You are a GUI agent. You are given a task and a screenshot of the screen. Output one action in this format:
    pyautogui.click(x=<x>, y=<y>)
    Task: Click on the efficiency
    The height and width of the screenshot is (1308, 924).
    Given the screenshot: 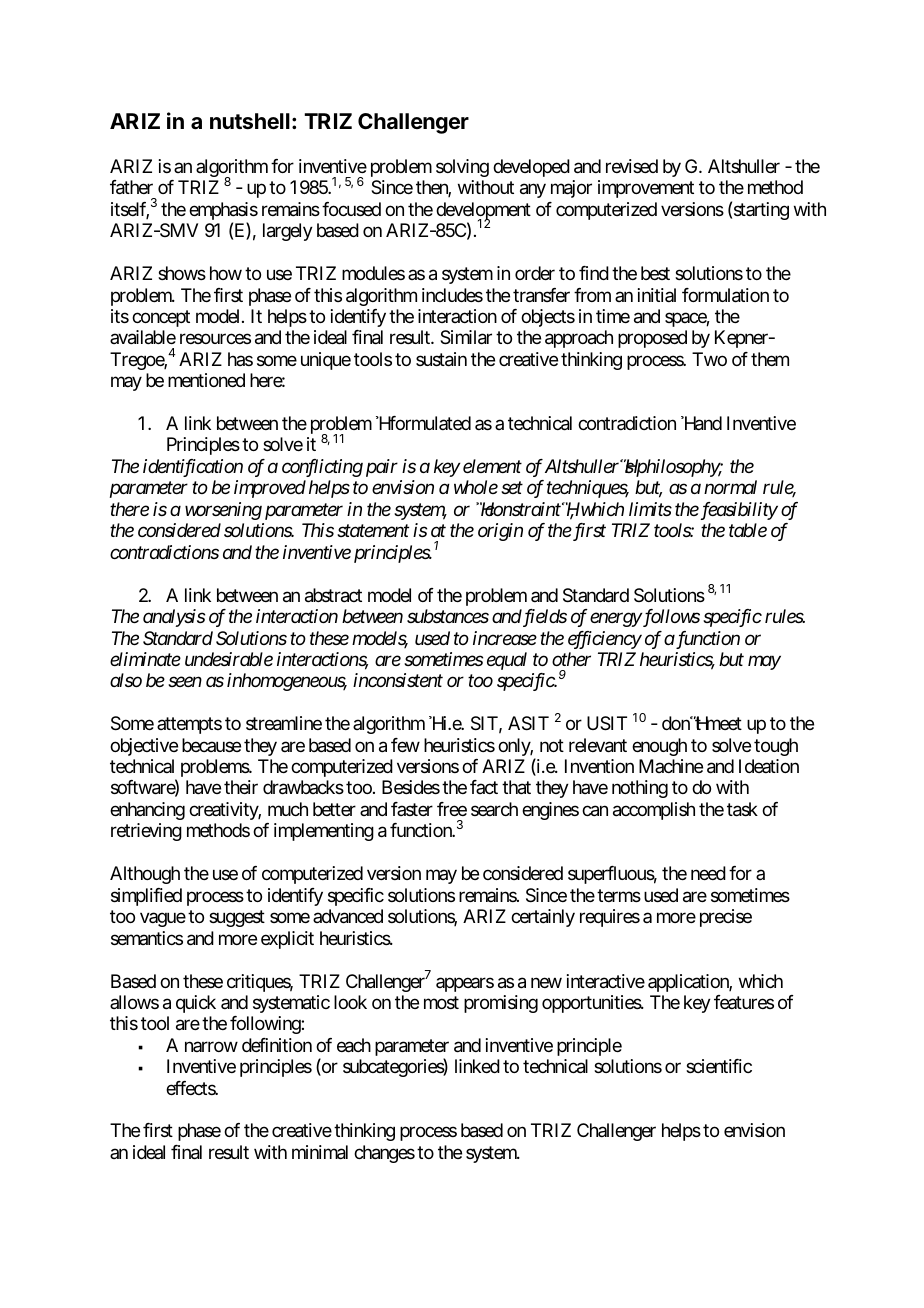 What is the action you would take?
    pyautogui.click(x=605, y=640)
